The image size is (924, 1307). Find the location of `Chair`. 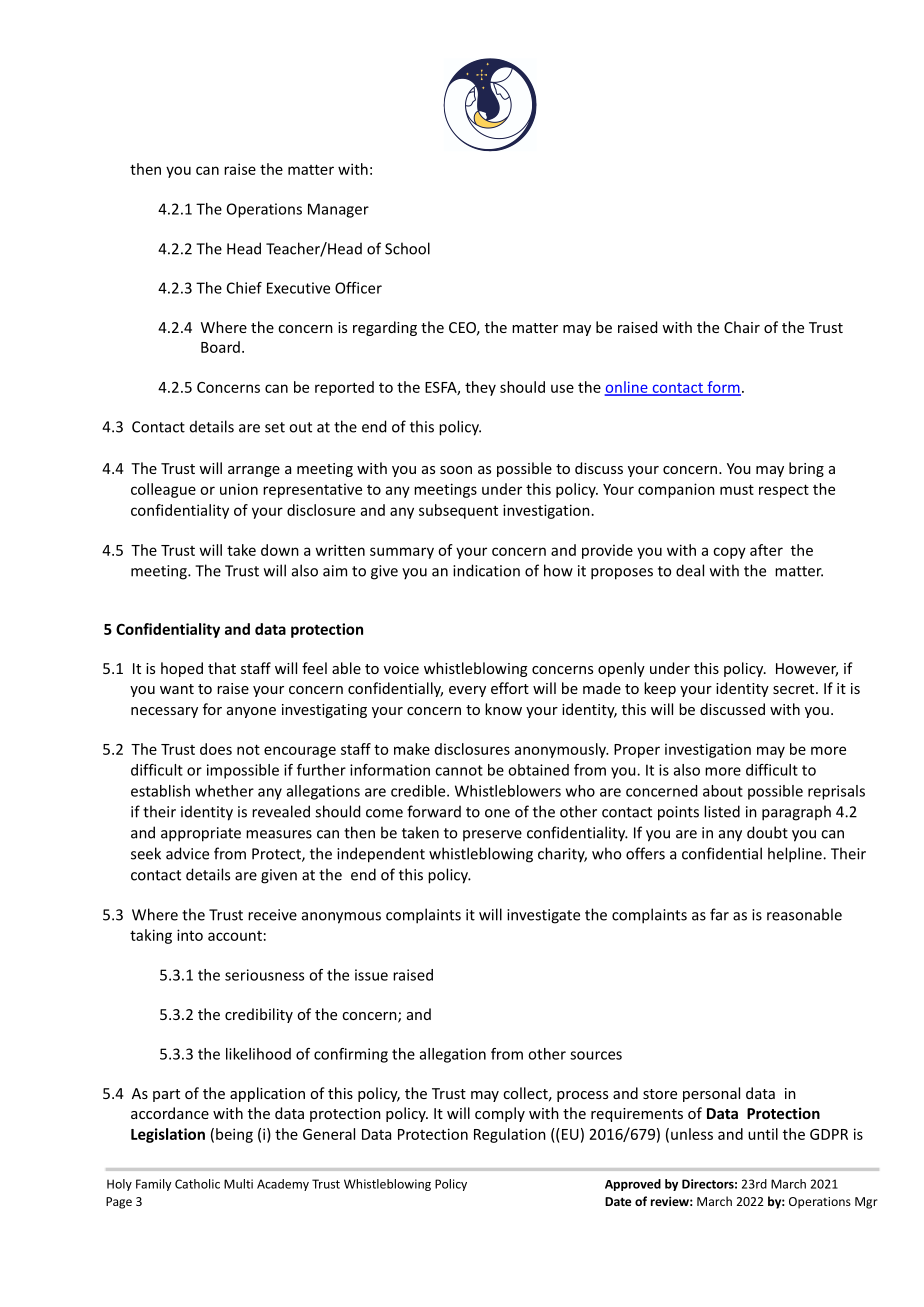

Chair is located at coordinates (742, 327).
